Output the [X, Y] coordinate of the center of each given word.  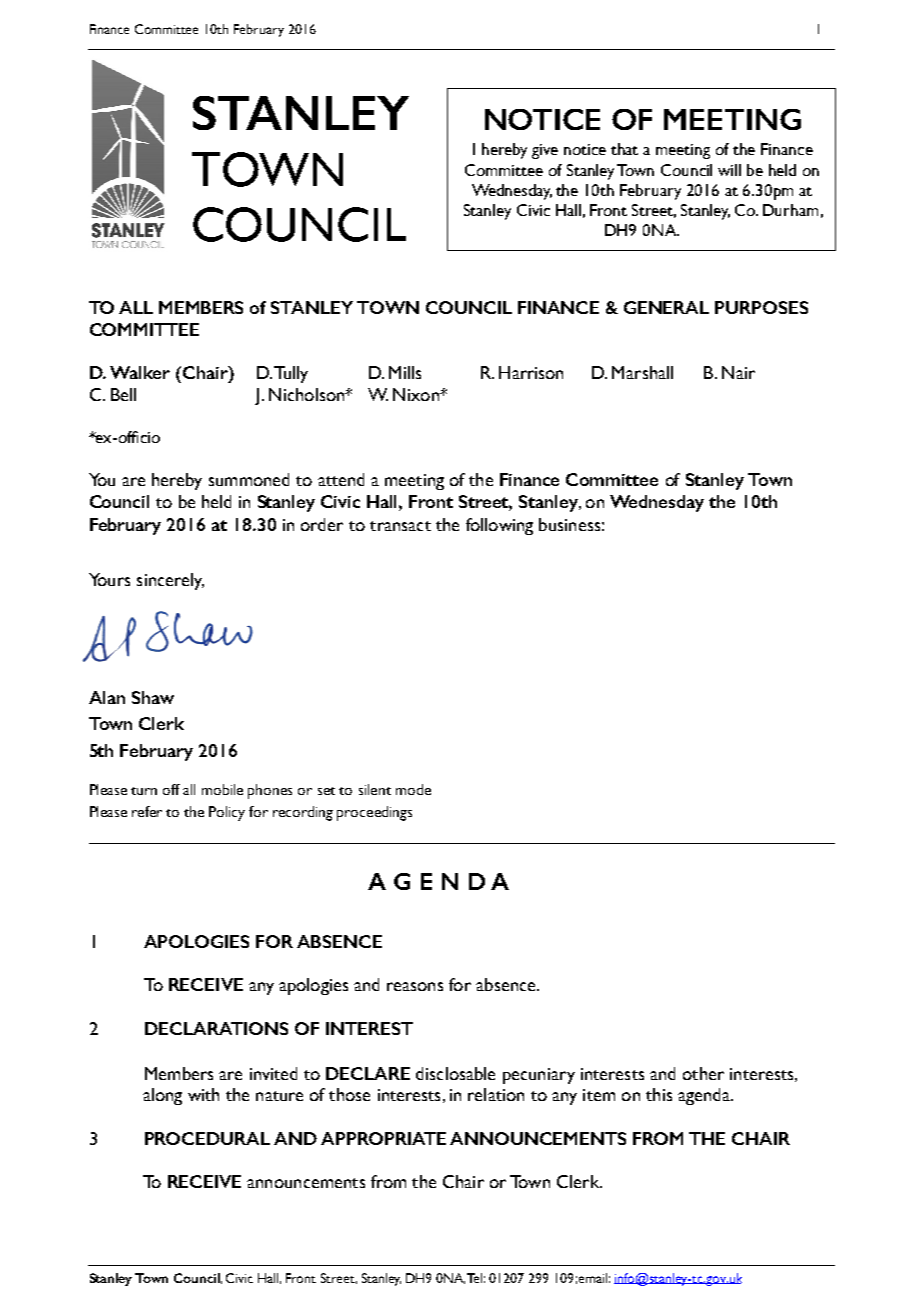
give [545, 151]
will [729, 170]
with [203, 1094]
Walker [140, 372]
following [499, 526]
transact [400, 526]
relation [496, 1094]
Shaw [153, 697]
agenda [705, 1096]
